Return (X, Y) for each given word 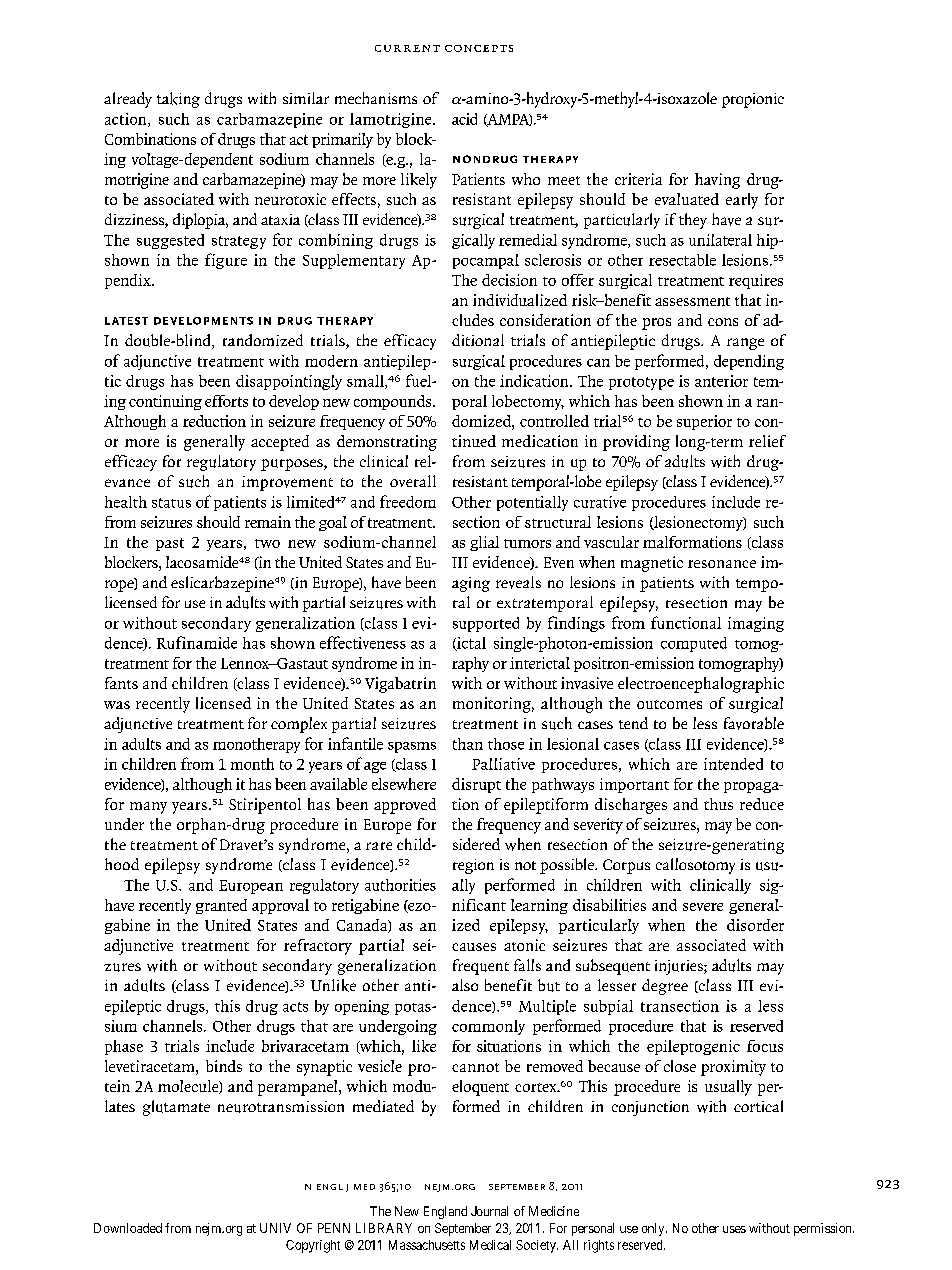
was (117, 705)
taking (178, 100)
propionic (753, 100)
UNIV (275, 1228)
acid (464, 119)
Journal (489, 1211)
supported (486, 624)
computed (694, 644)
